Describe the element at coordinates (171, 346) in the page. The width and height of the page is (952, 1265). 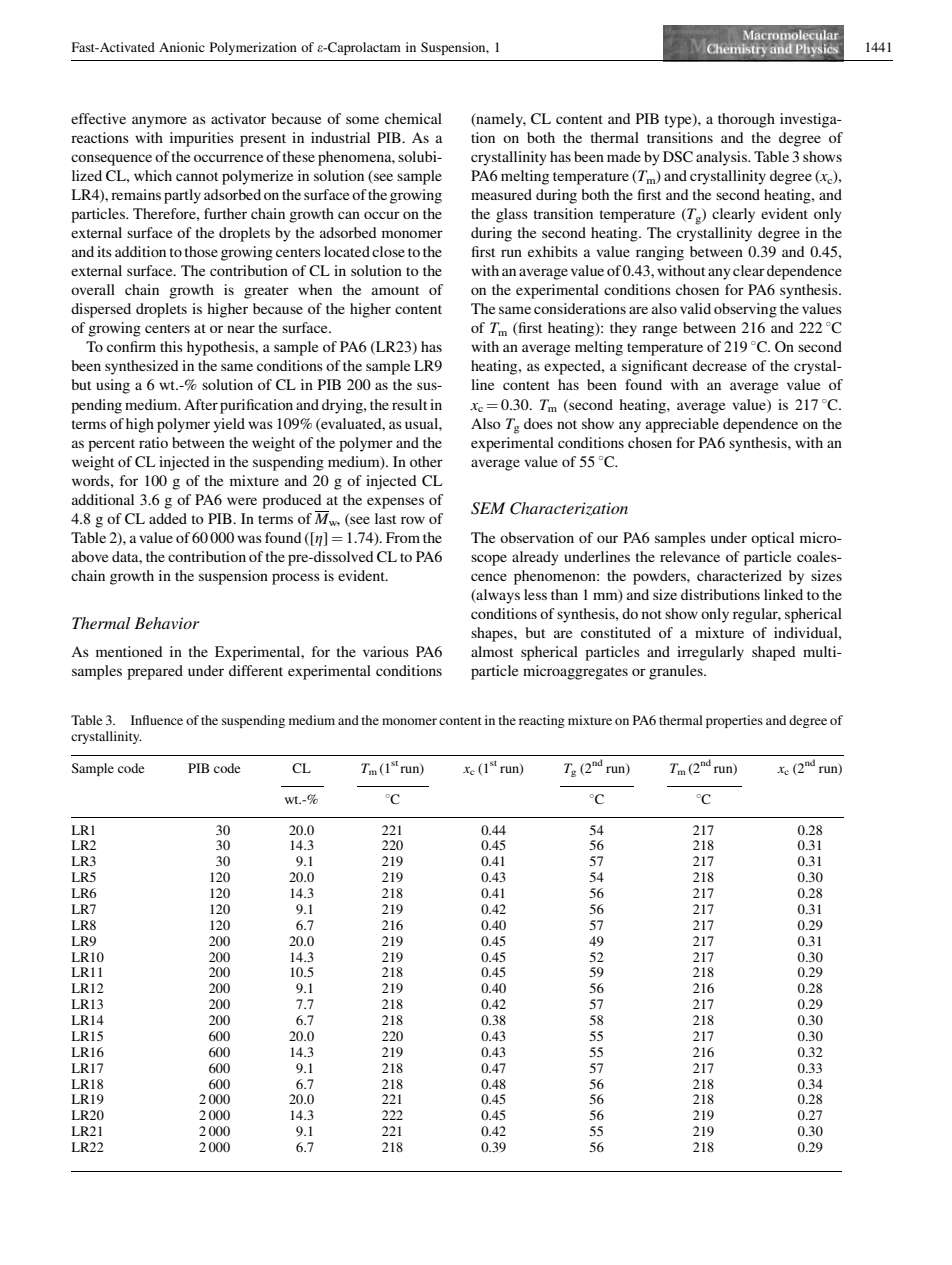
I see `this` at that location.
